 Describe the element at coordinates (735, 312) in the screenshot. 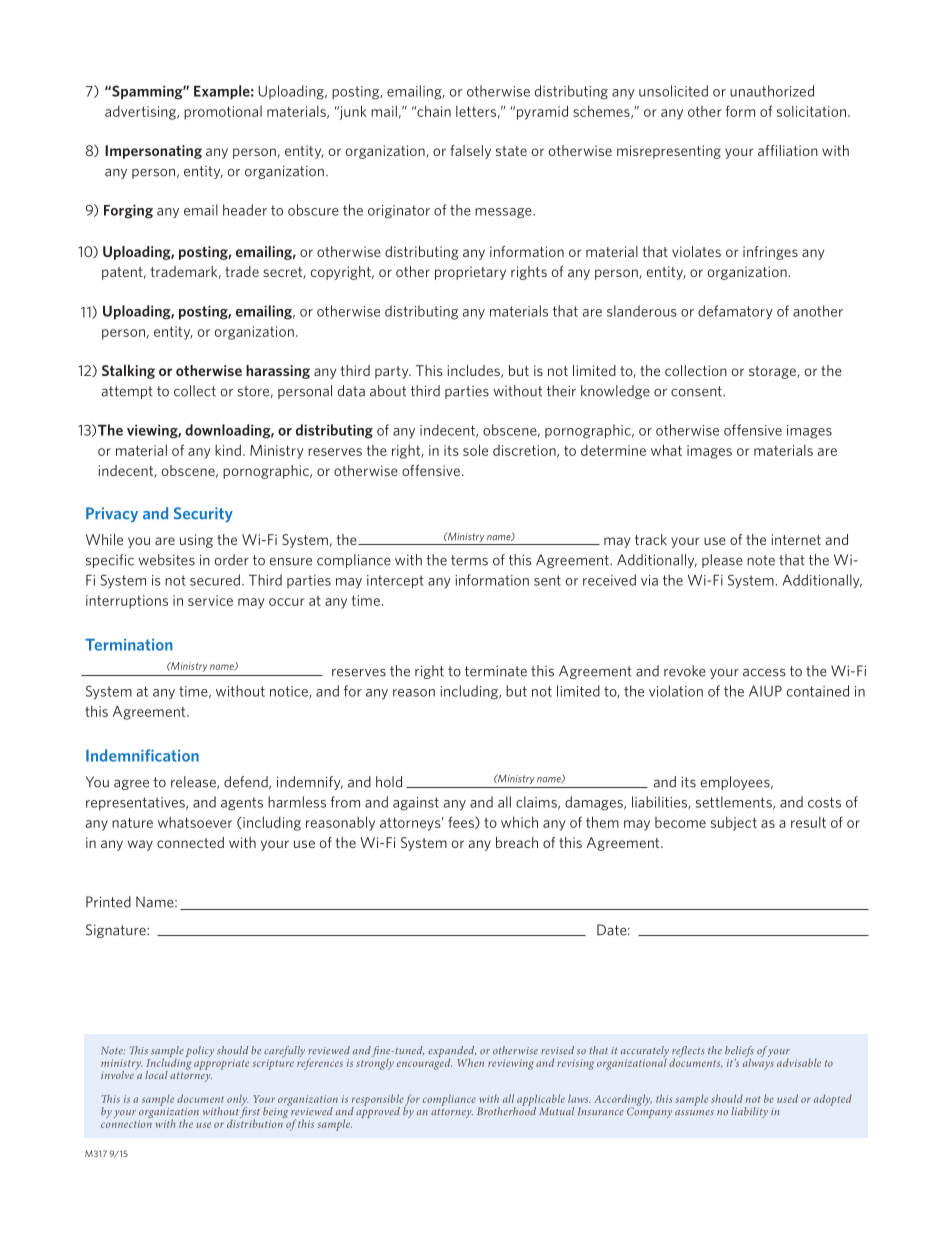

I see `defamatory` at that location.
